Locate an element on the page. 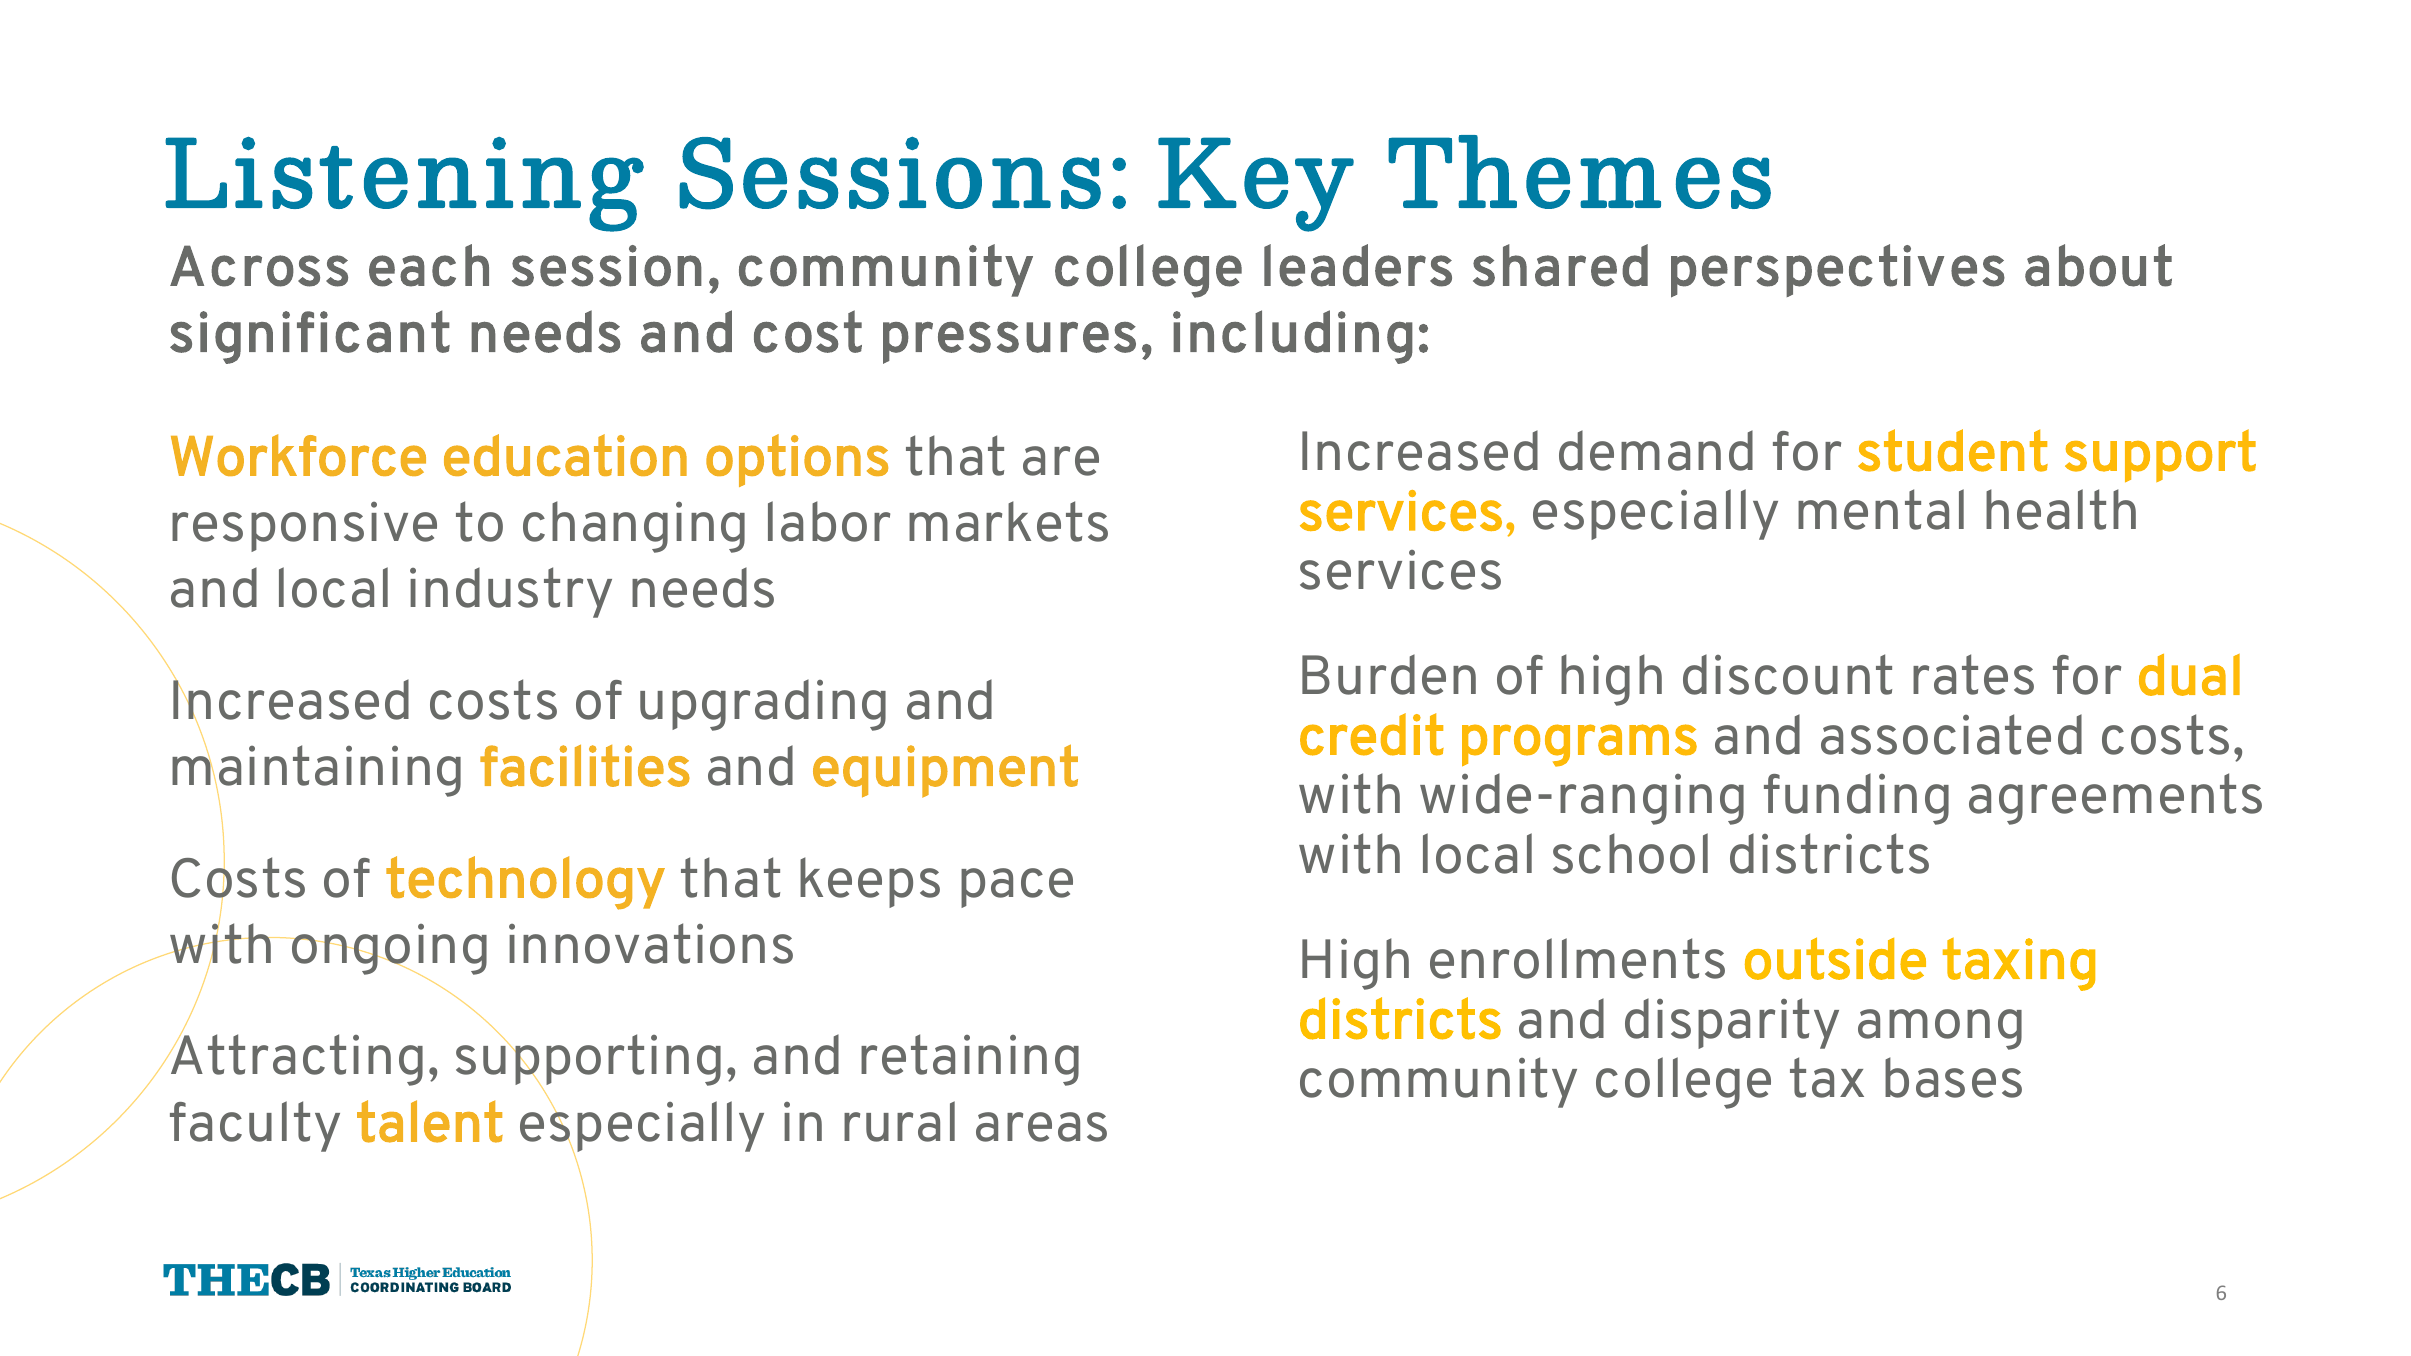  Key is located at coordinates (1256, 184).
